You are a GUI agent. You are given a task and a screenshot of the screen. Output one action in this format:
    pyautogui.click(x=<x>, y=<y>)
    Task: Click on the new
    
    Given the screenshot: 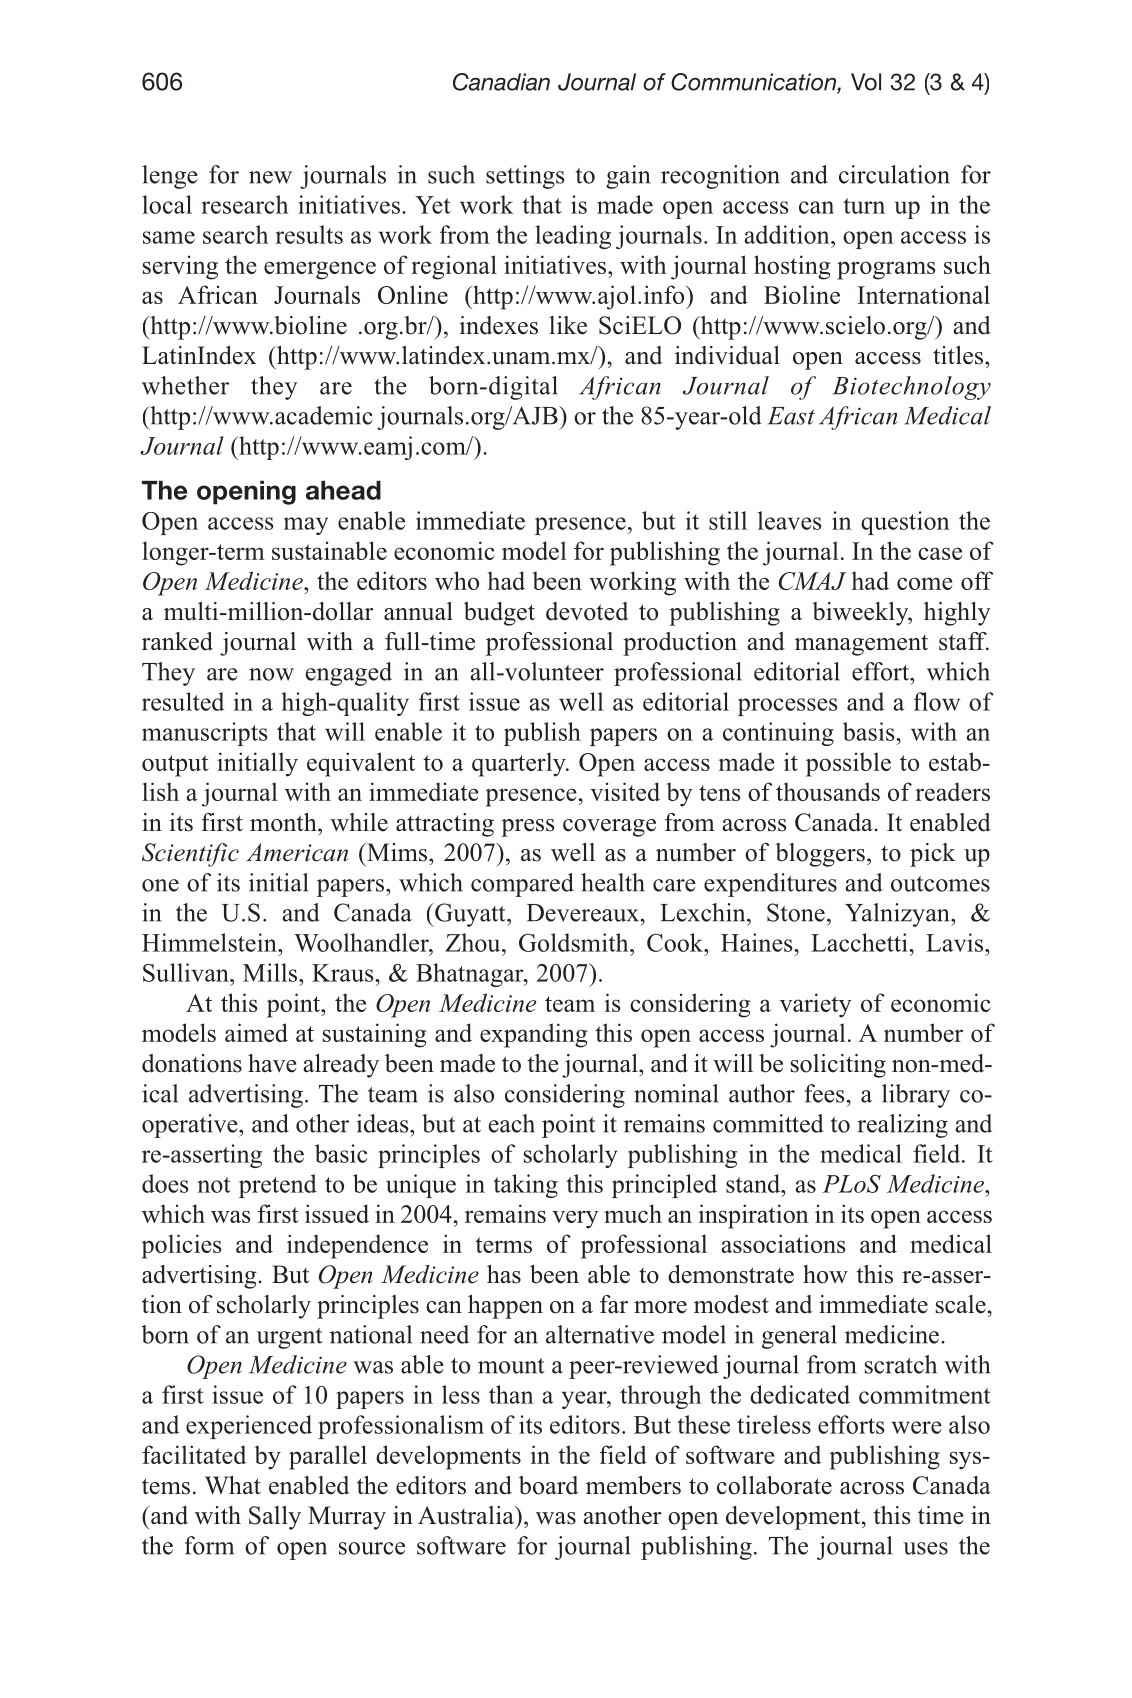 What is the action you would take?
    pyautogui.click(x=270, y=177)
